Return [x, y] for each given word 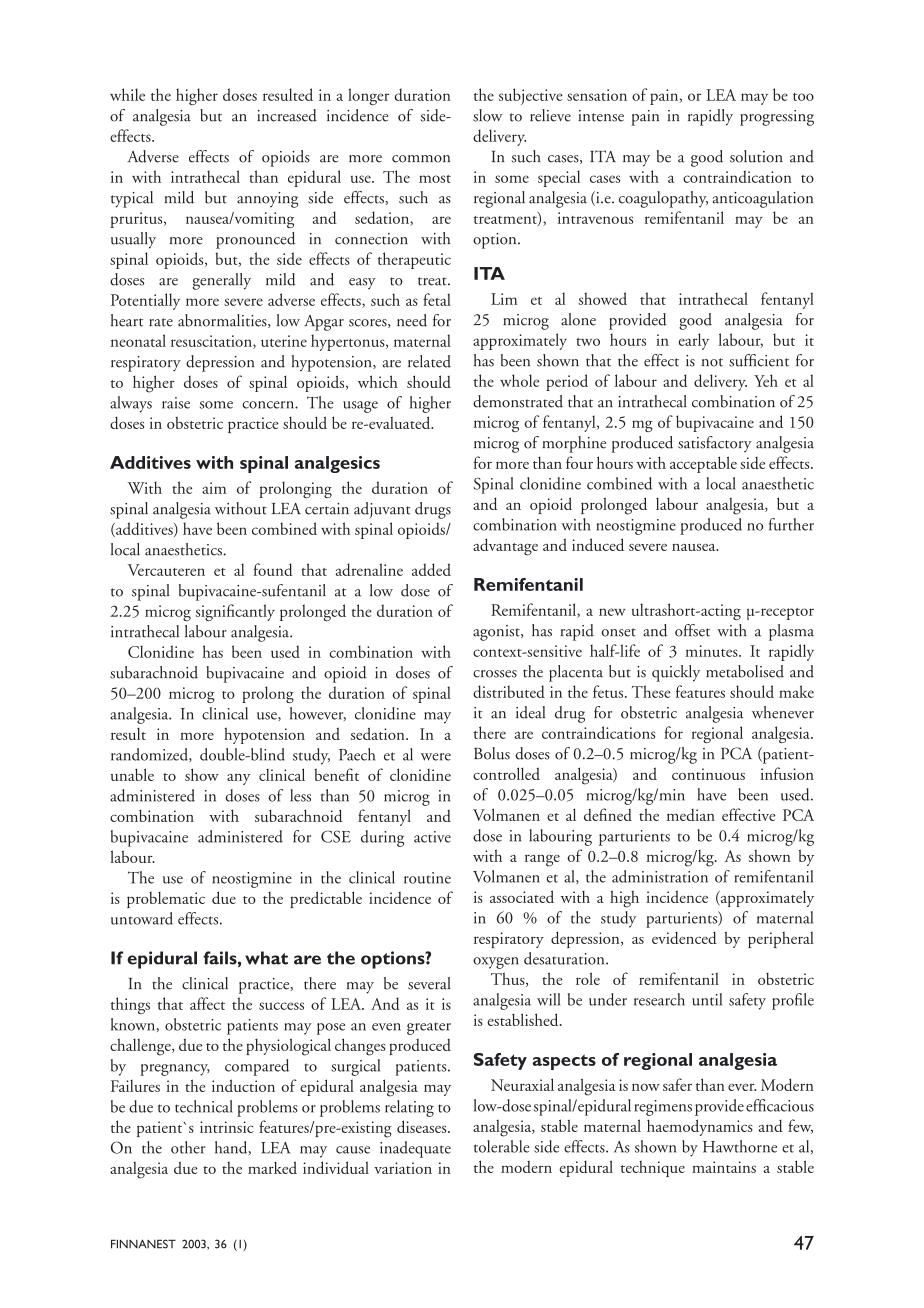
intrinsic [227, 1127]
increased [287, 115]
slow [487, 115]
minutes [712, 651]
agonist [497, 633]
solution [756, 156]
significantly [235, 612]
